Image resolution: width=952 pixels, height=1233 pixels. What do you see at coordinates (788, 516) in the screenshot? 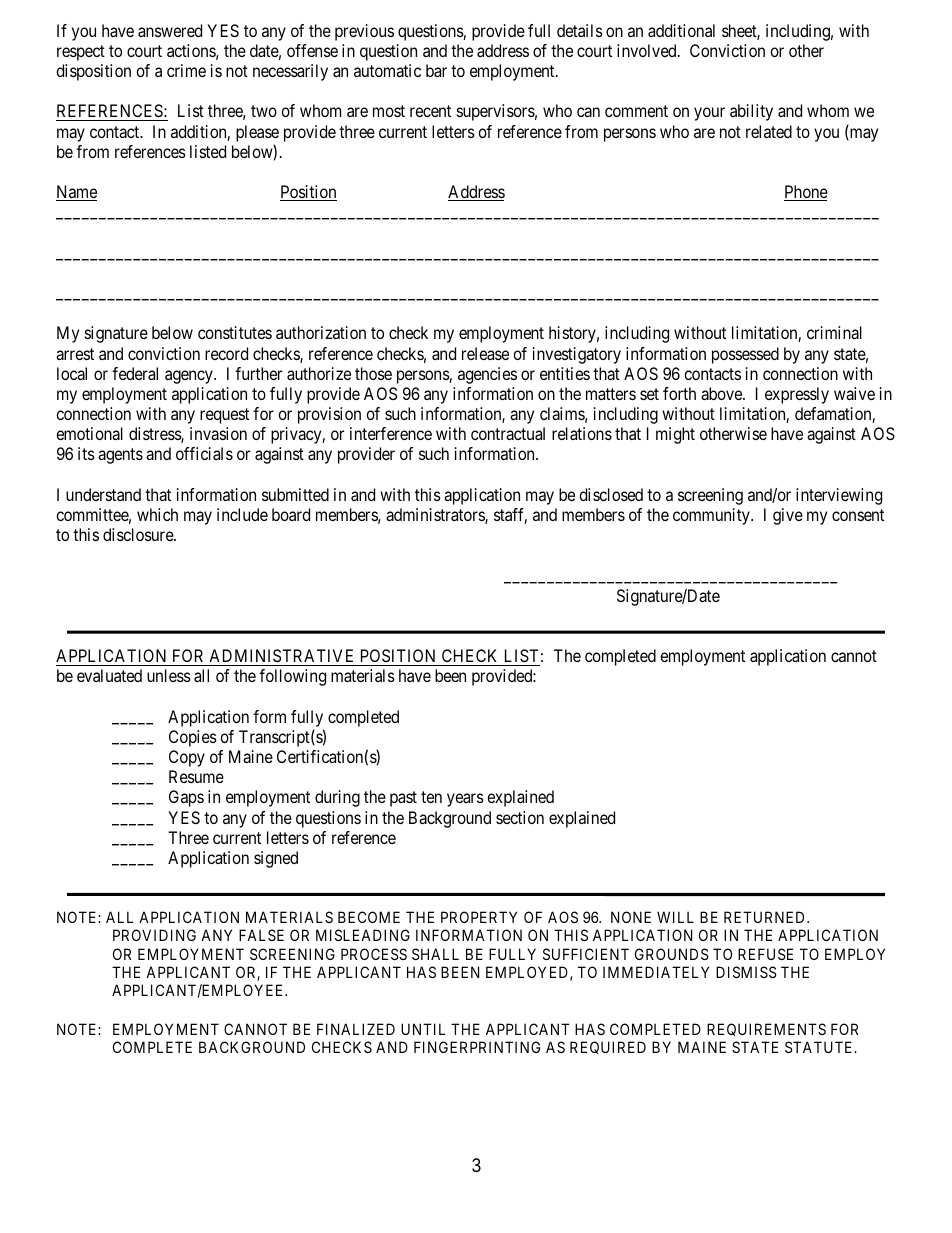
I see `give` at bounding box center [788, 516].
